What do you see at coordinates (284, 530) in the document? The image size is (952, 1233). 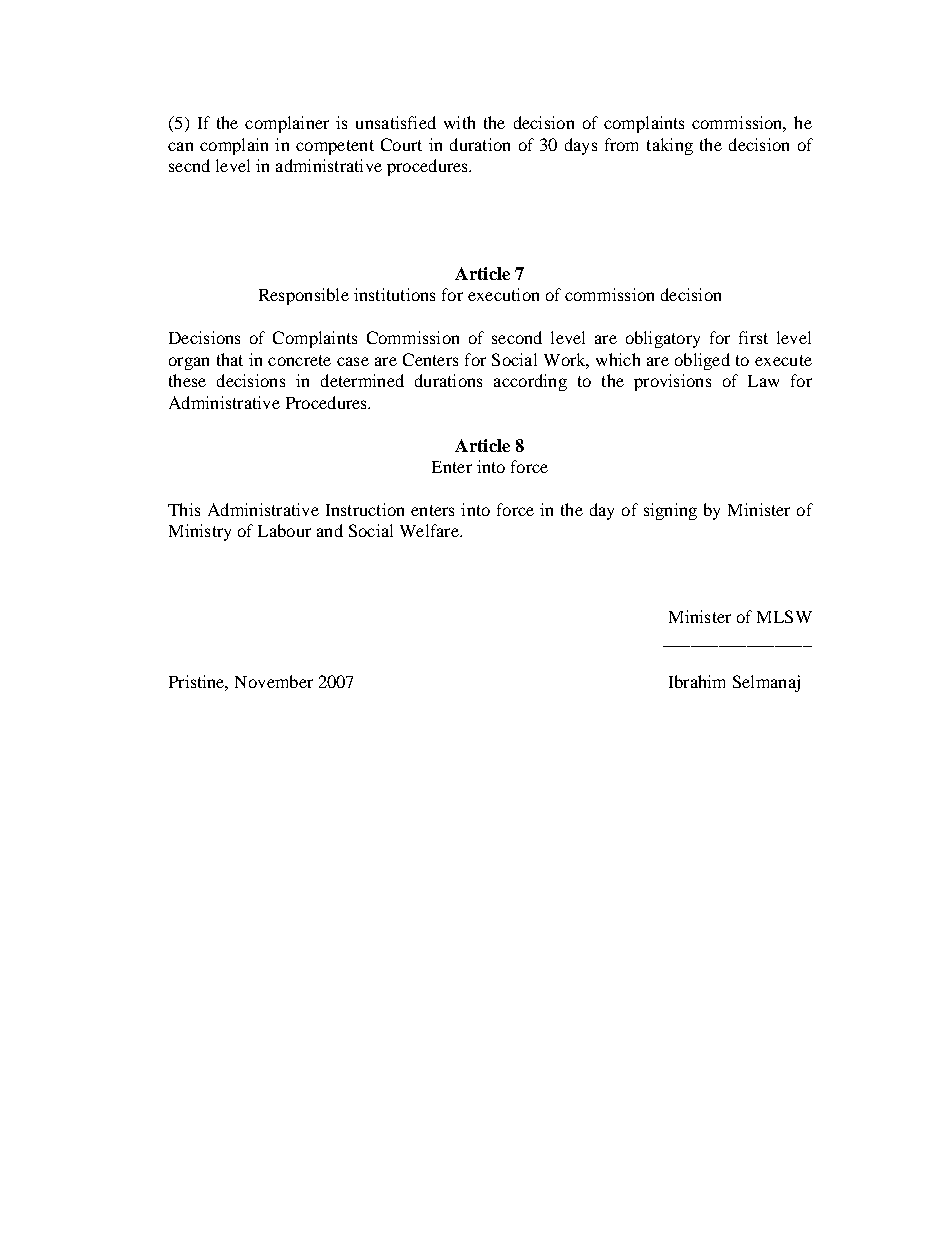 I see `Labour` at bounding box center [284, 530].
